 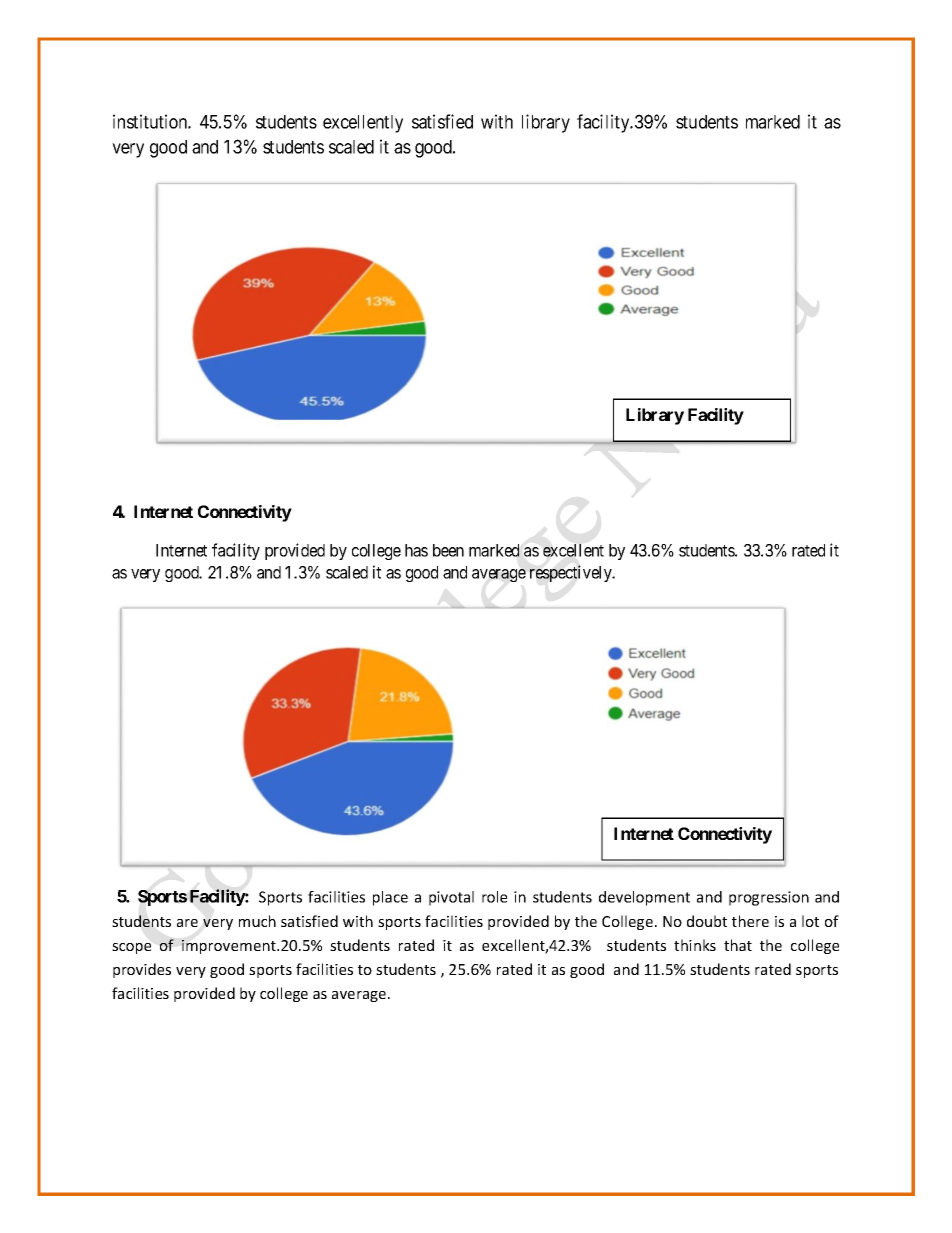 What do you see at coordinates (695, 945) in the document?
I see `thinks` at bounding box center [695, 945].
